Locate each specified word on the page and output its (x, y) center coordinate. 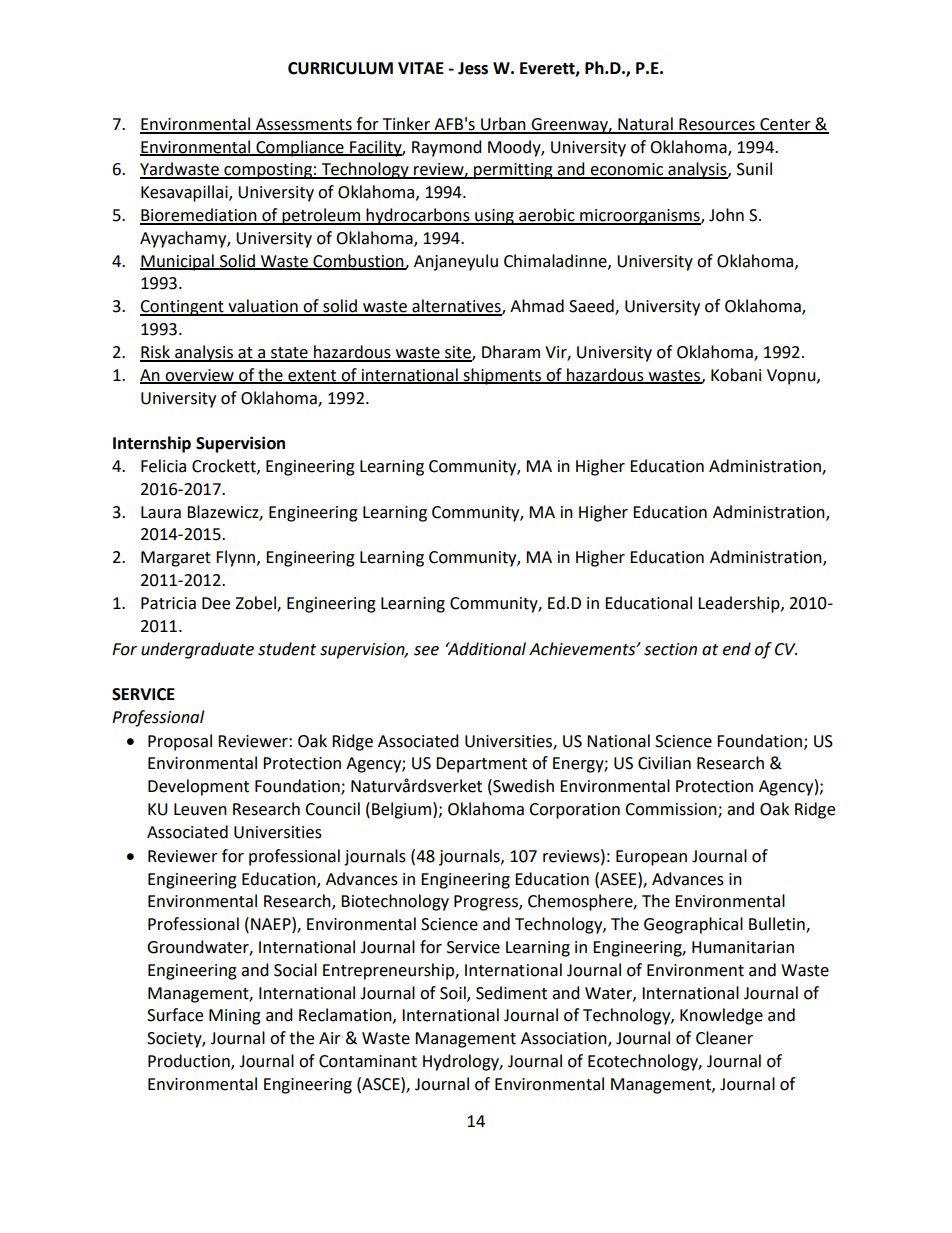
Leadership (740, 604)
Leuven (200, 809)
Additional (486, 649)
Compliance (300, 148)
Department (481, 765)
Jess (473, 68)
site (458, 353)
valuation (263, 307)
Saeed (592, 307)
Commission (672, 810)
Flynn (235, 558)
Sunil (754, 169)
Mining (235, 1017)
